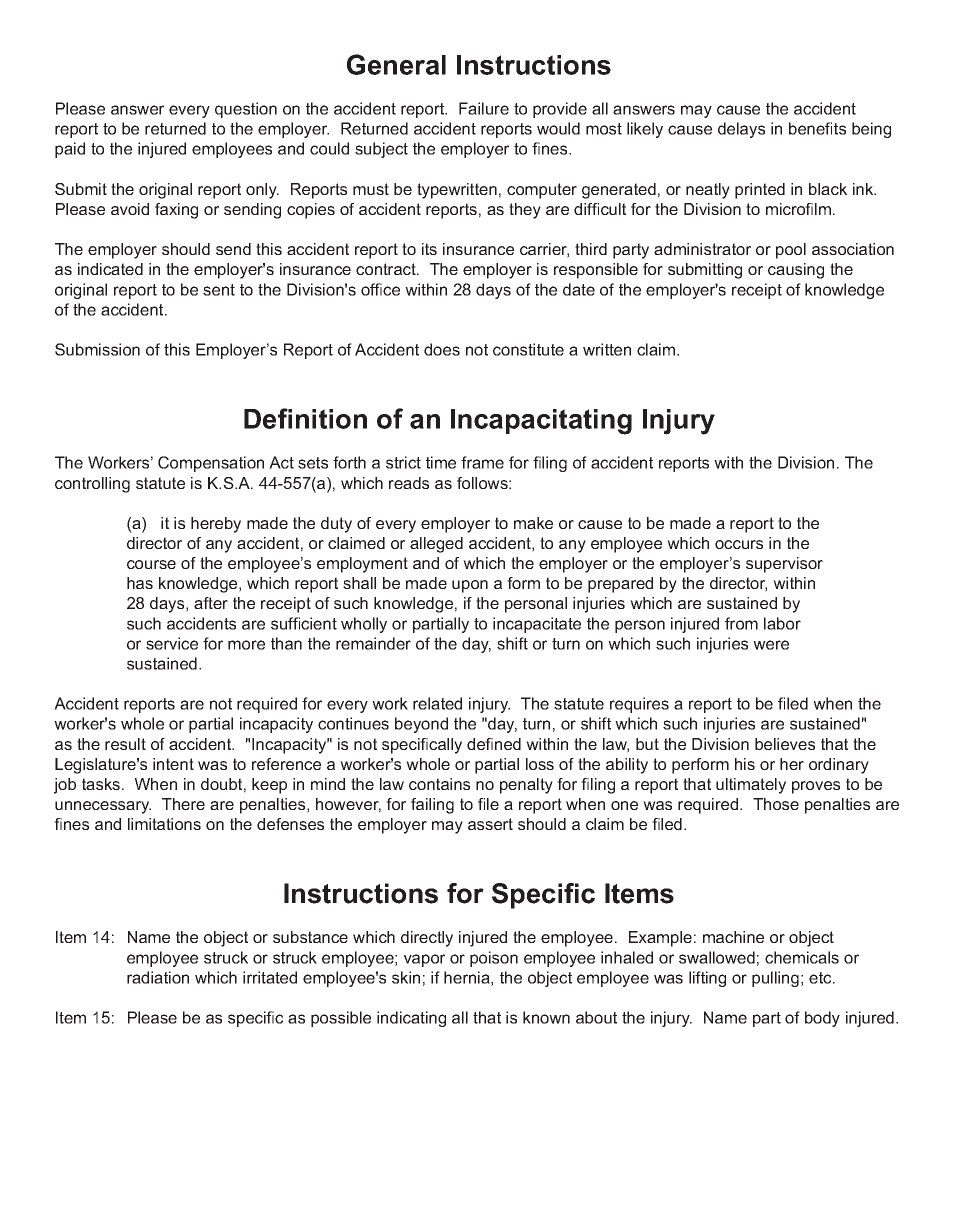 Image resolution: width=958 pixels, height=1232 pixels. Describe the element at coordinates (775, 979) in the screenshot. I see `pulling` at that location.
